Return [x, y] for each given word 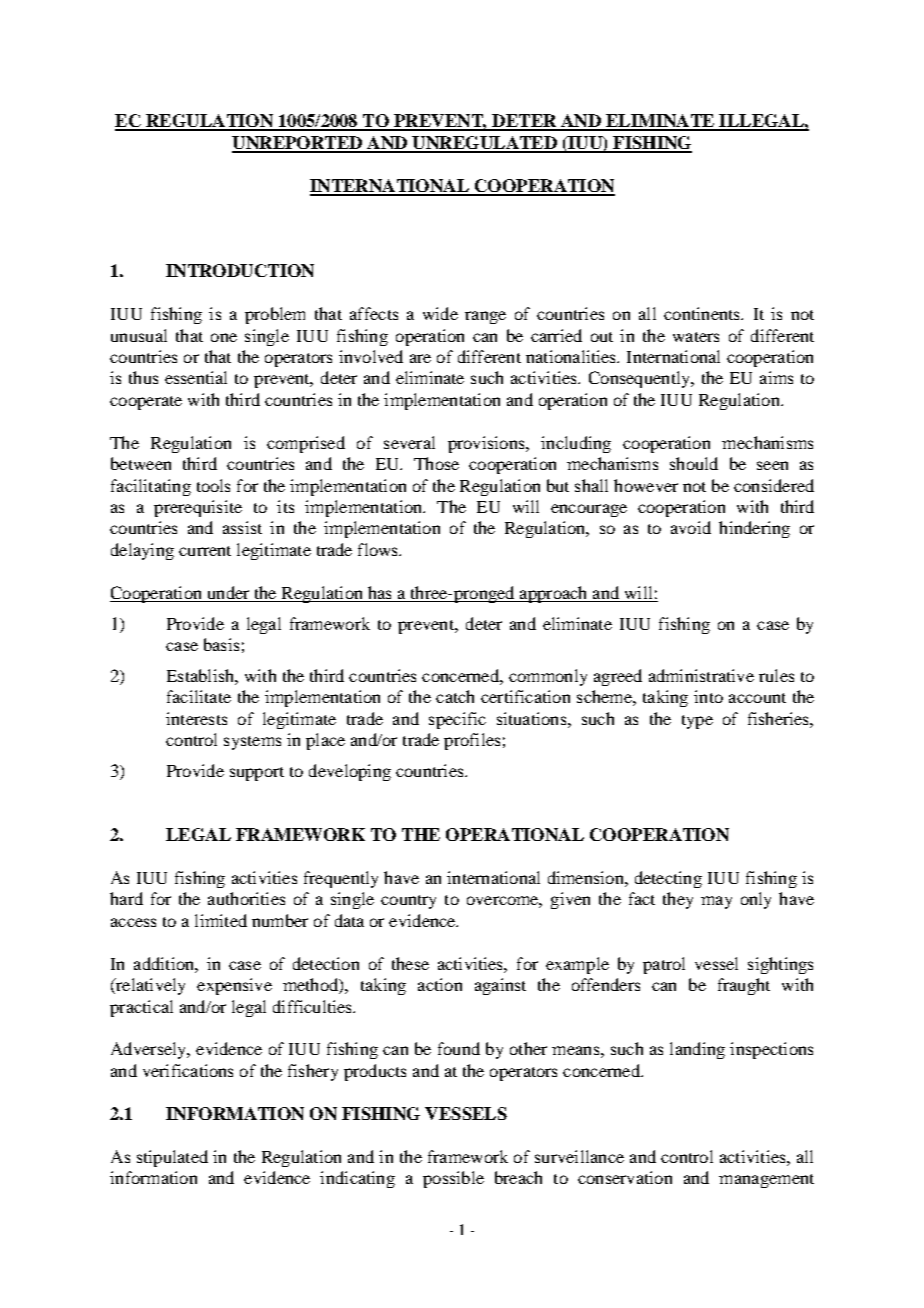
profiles [472, 741]
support [257, 774]
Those [436, 463]
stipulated [172, 1158]
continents [703, 313]
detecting [668, 879]
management [766, 1181]
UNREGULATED [484, 144]
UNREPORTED [298, 144]
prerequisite [198, 508]
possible [453, 1179]
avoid [691, 527]
